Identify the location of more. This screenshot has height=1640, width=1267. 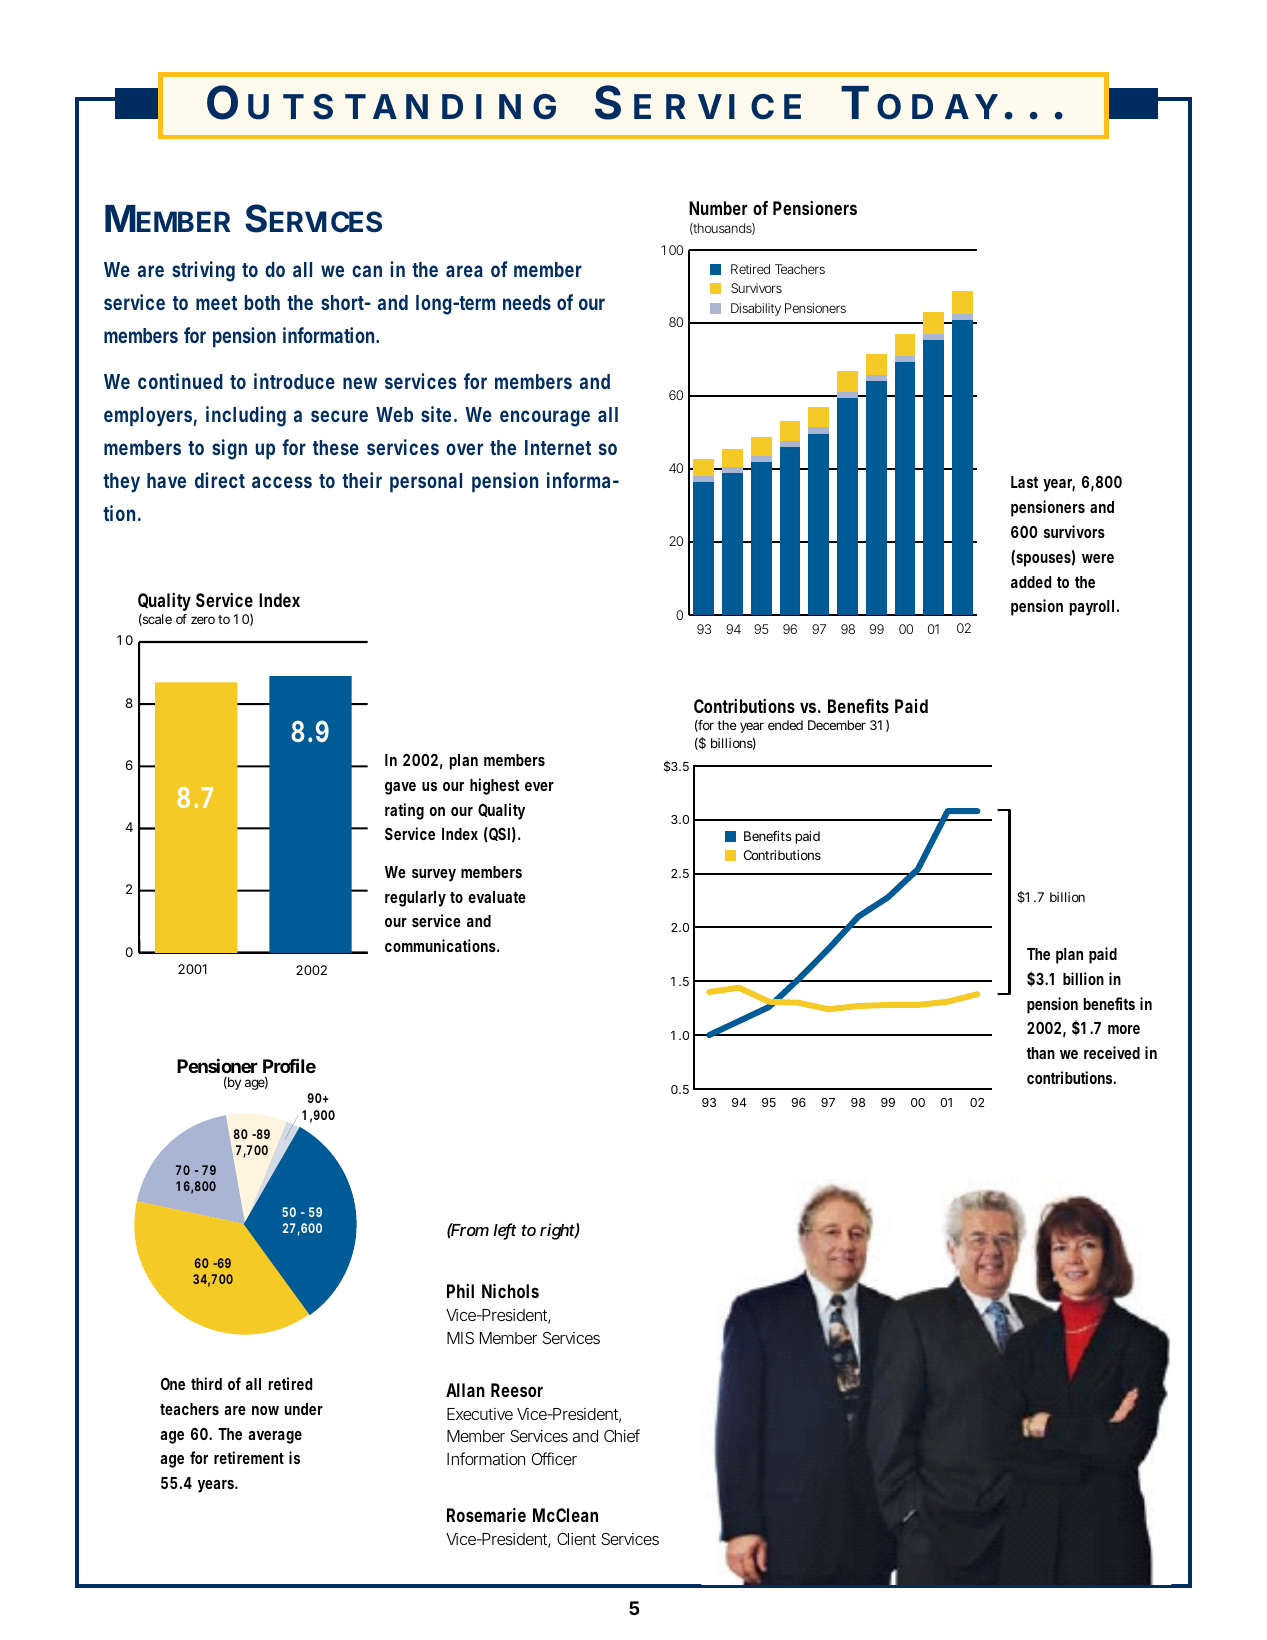
(1124, 1029).
